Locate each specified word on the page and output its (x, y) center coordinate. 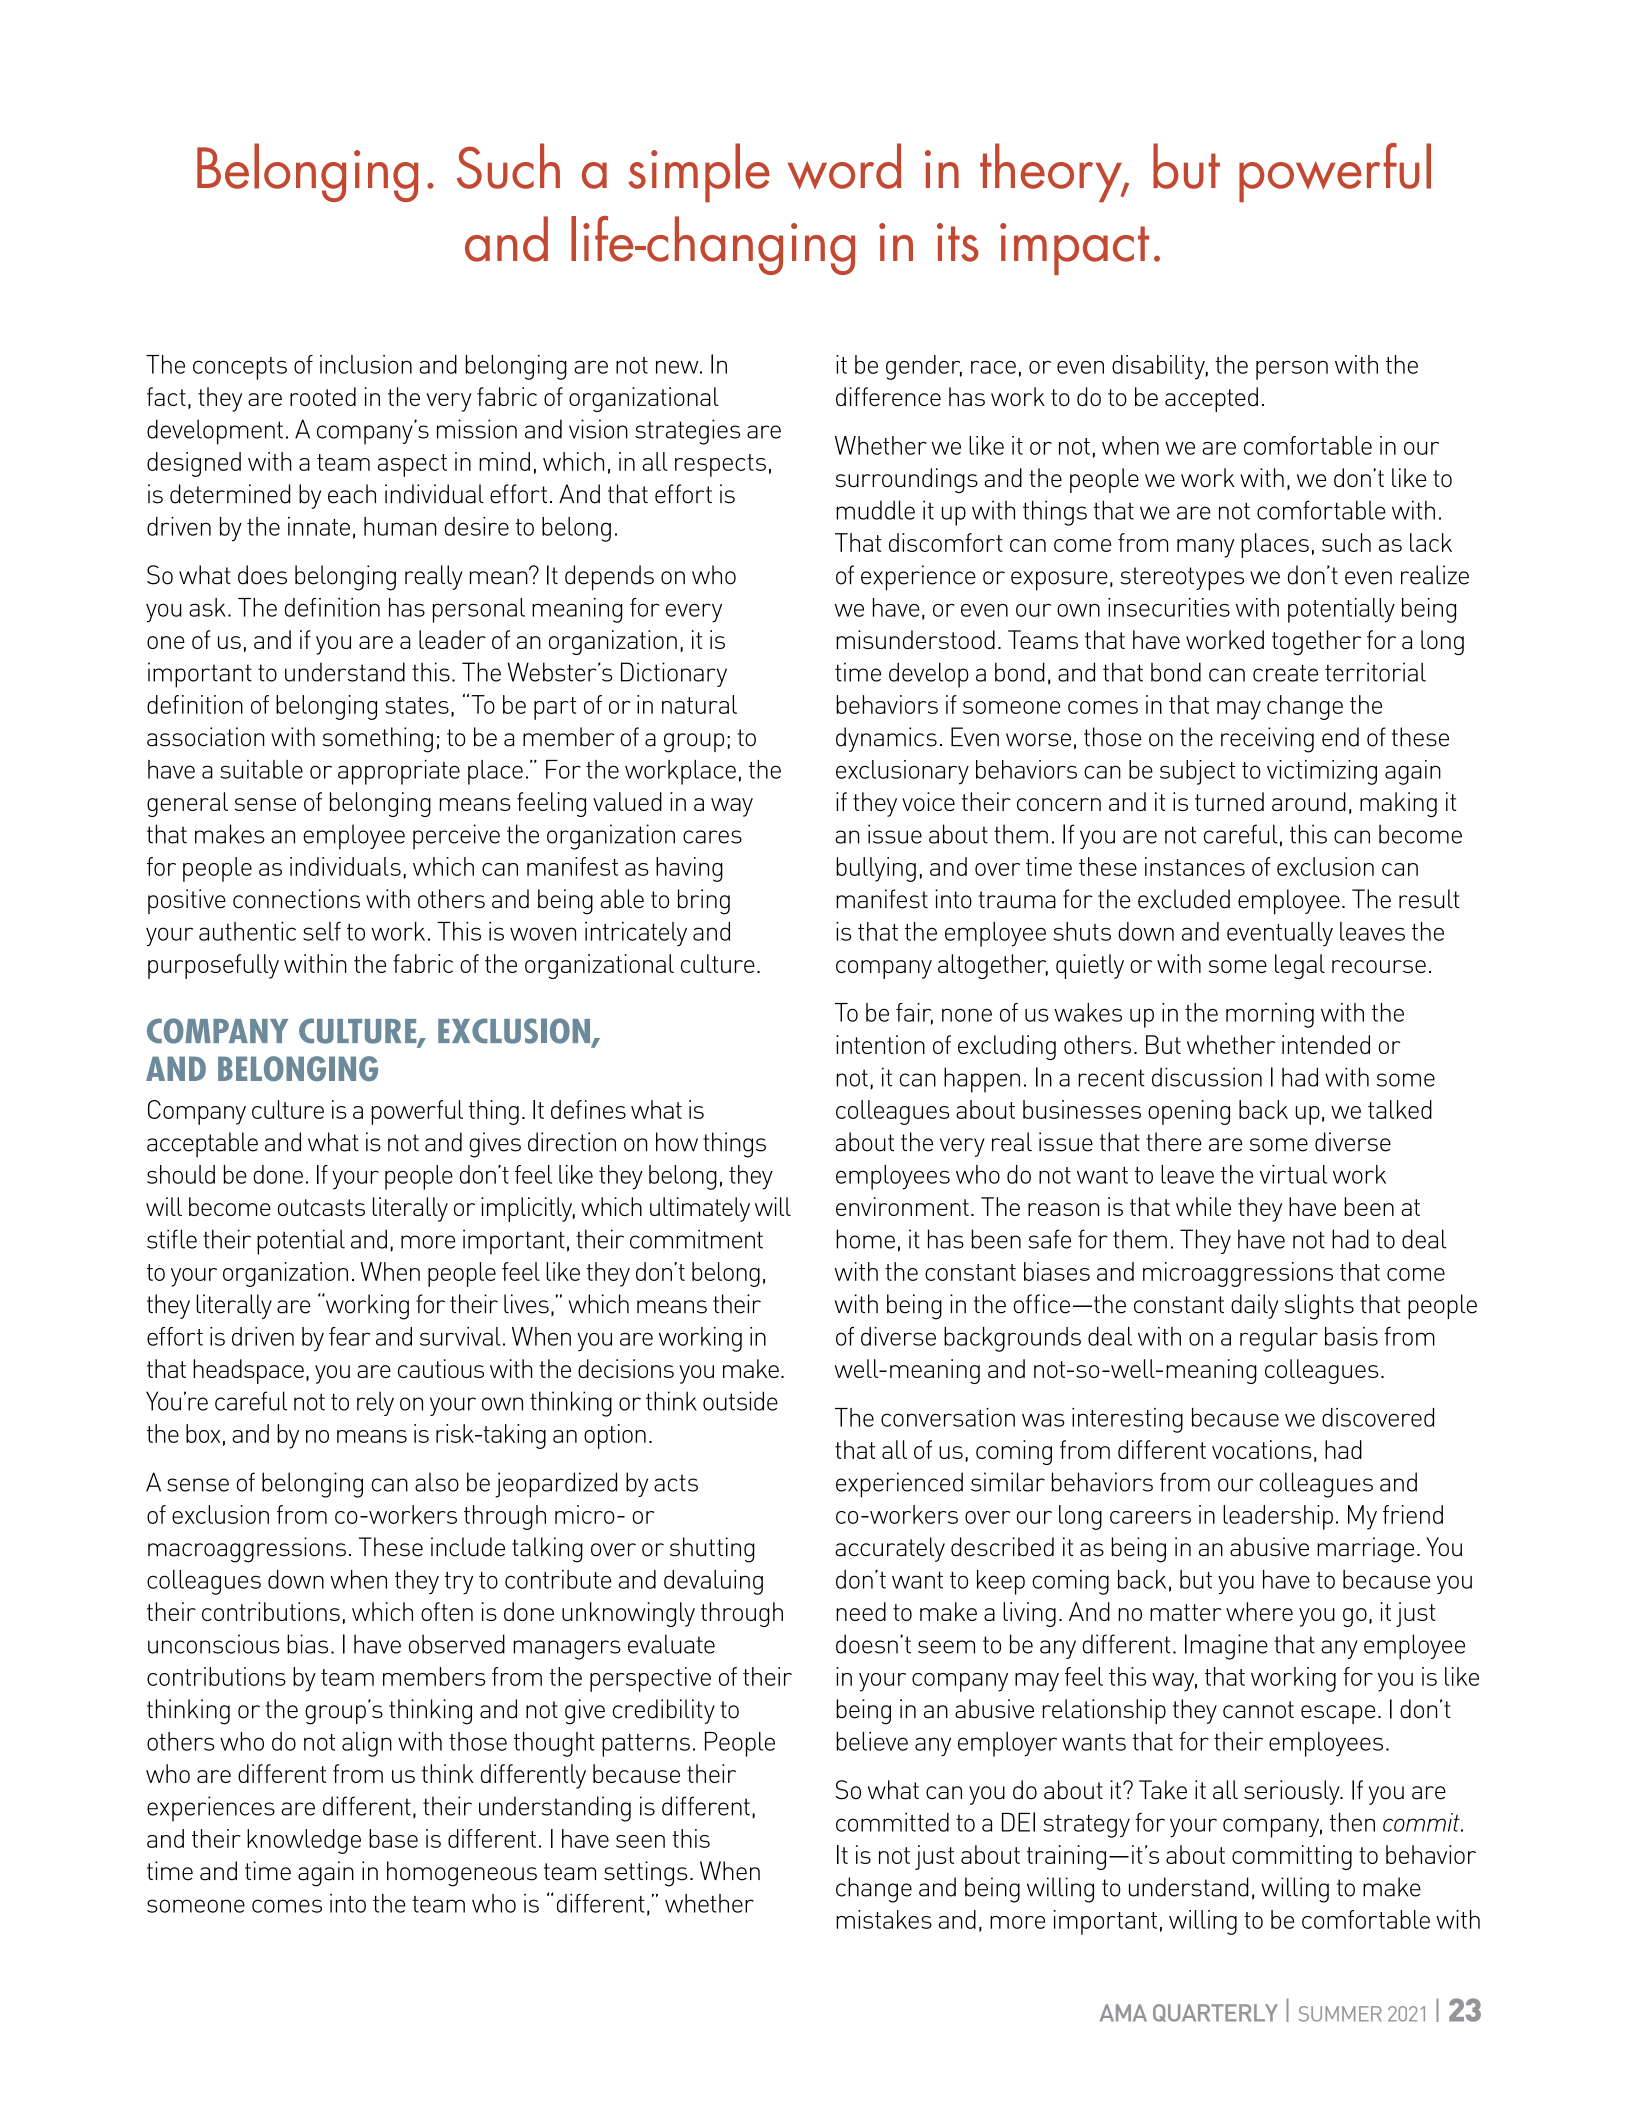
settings (645, 1874)
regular (1279, 1339)
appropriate (399, 772)
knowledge (304, 1841)
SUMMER (1340, 2014)
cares (712, 837)
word (844, 166)
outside (740, 1401)
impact (1074, 249)
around (1309, 801)
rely (375, 1403)
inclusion (366, 364)
